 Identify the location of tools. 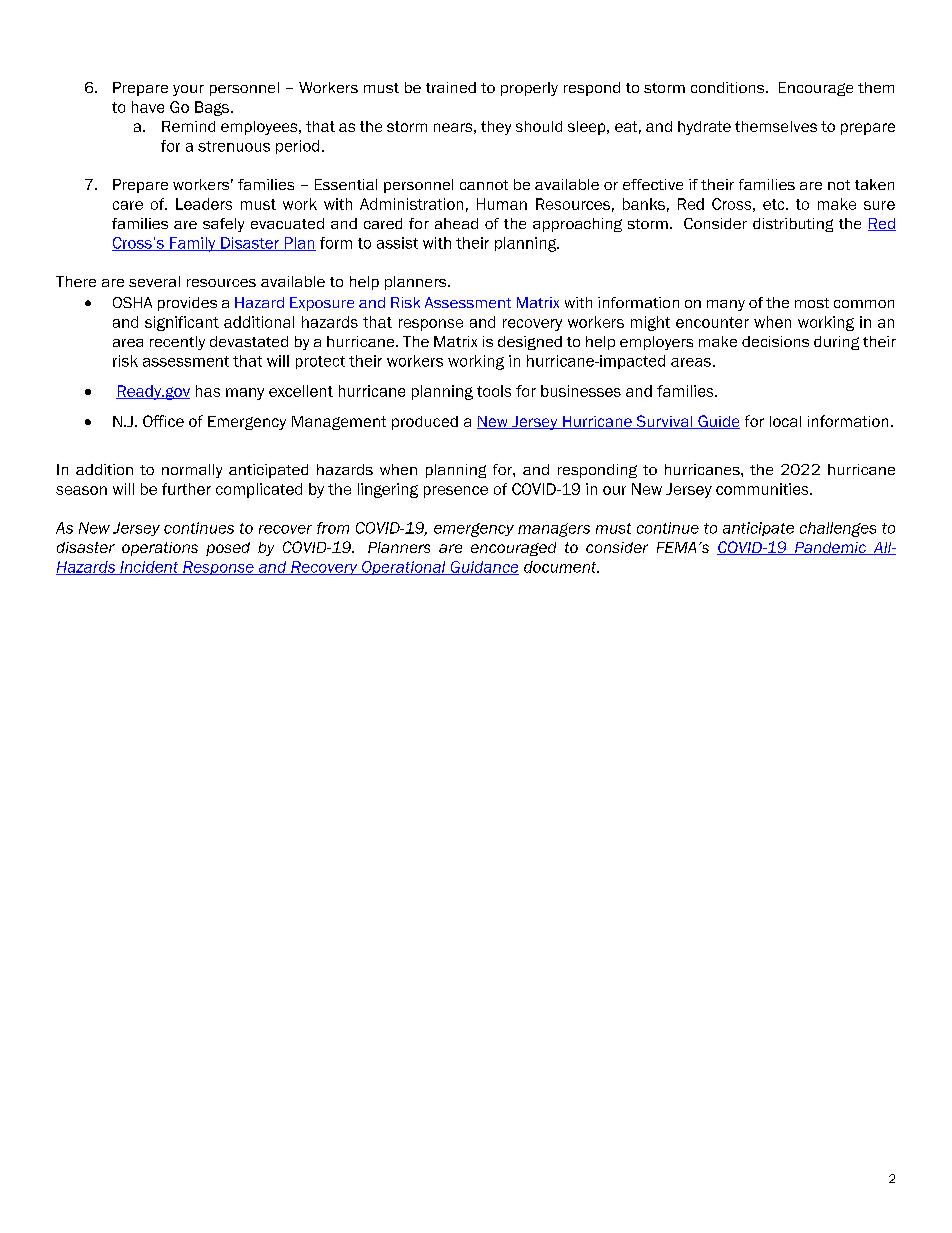
(494, 391).
